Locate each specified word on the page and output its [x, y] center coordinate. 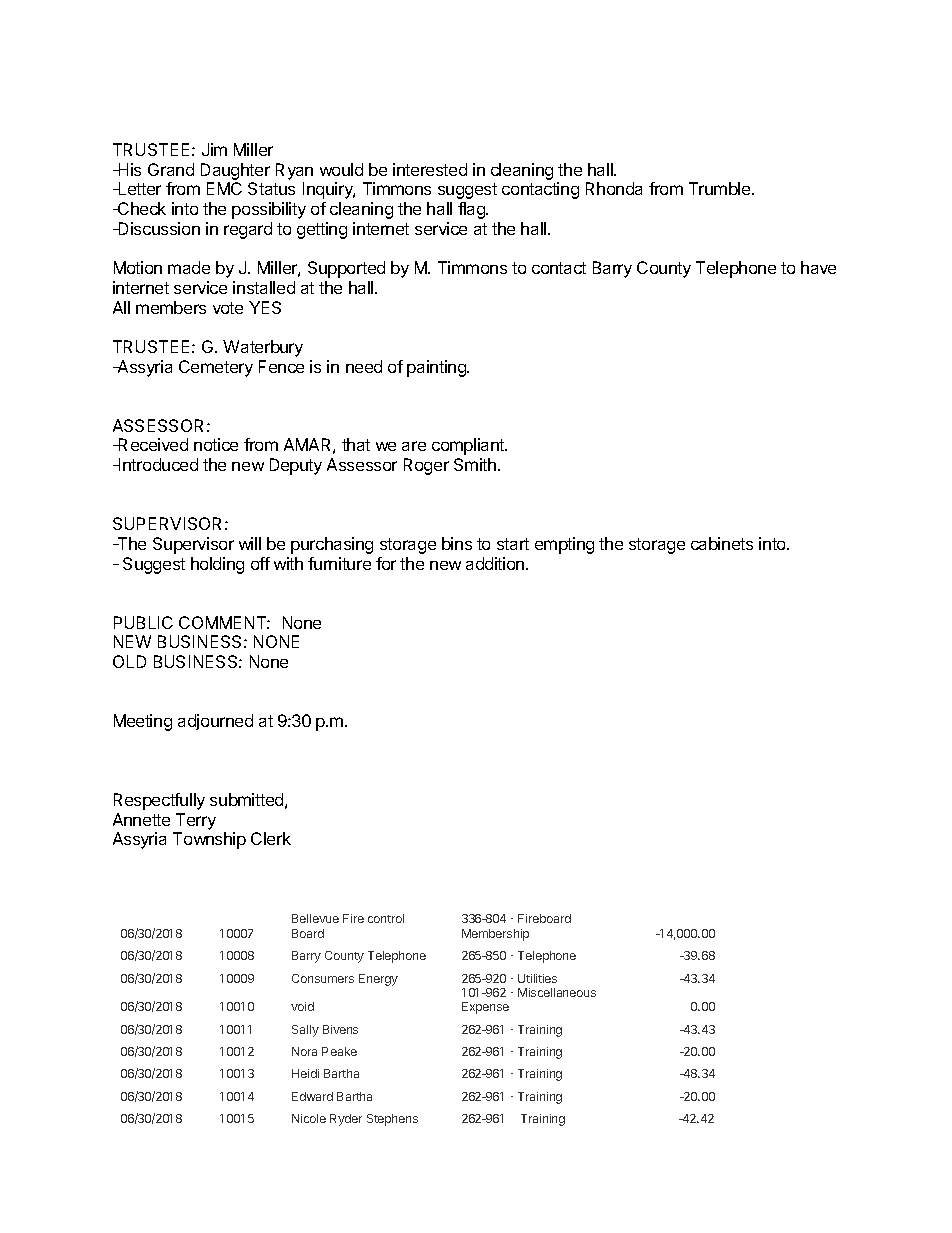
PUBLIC [143, 622]
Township [209, 840]
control [386, 918]
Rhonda [614, 188]
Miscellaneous [557, 992]
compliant [469, 446]
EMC [224, 188]
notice [216, 444]
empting [564, 545]
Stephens [392, 1120]
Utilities [537, 978]
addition [496, 563]
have [818, 267]
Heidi [305, 1073]
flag [472, 210]
